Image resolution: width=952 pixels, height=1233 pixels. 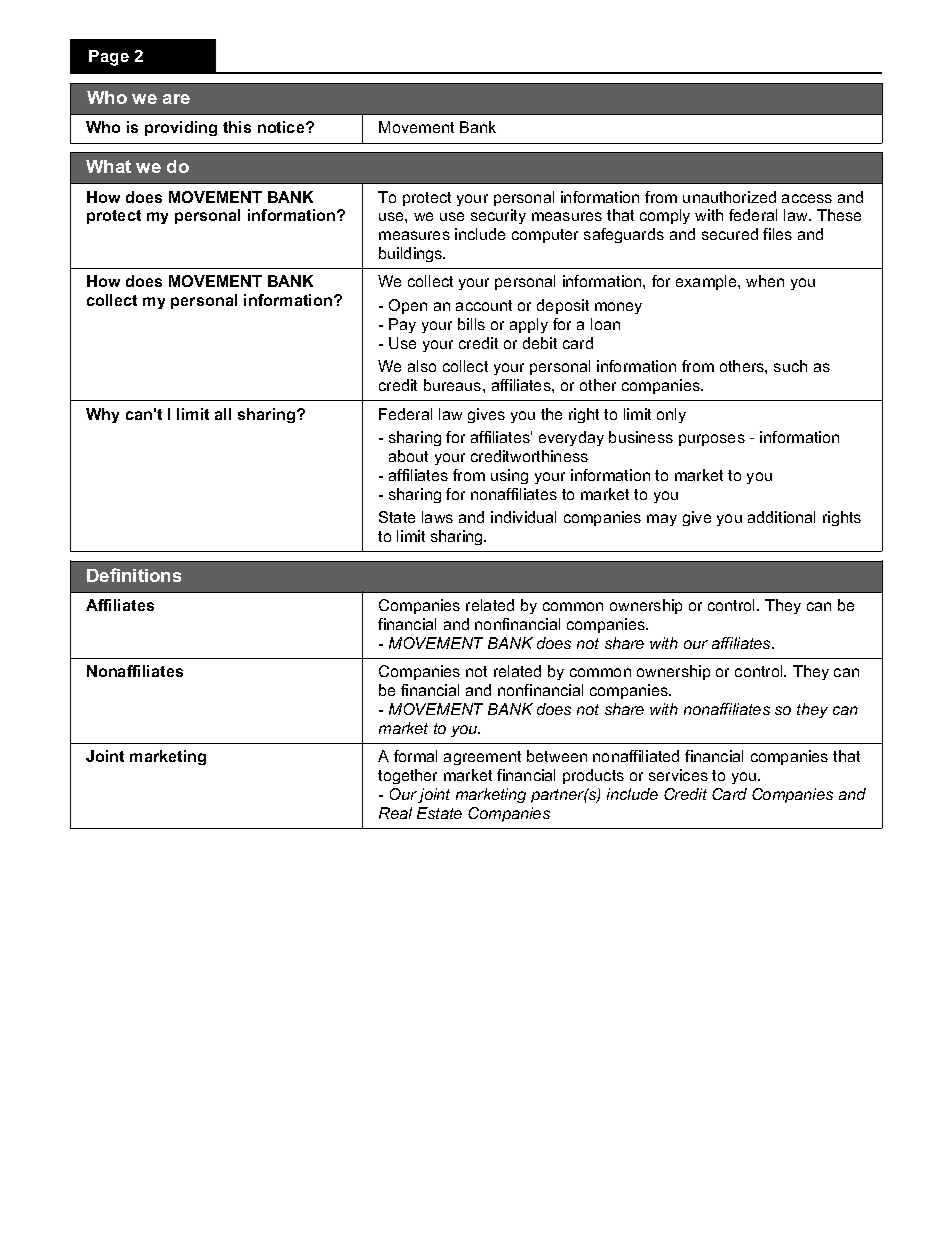 What do you see at coordinates (729, 197) in the screenshot?
I see `unauthorized` at bounding box center [729, 197].
